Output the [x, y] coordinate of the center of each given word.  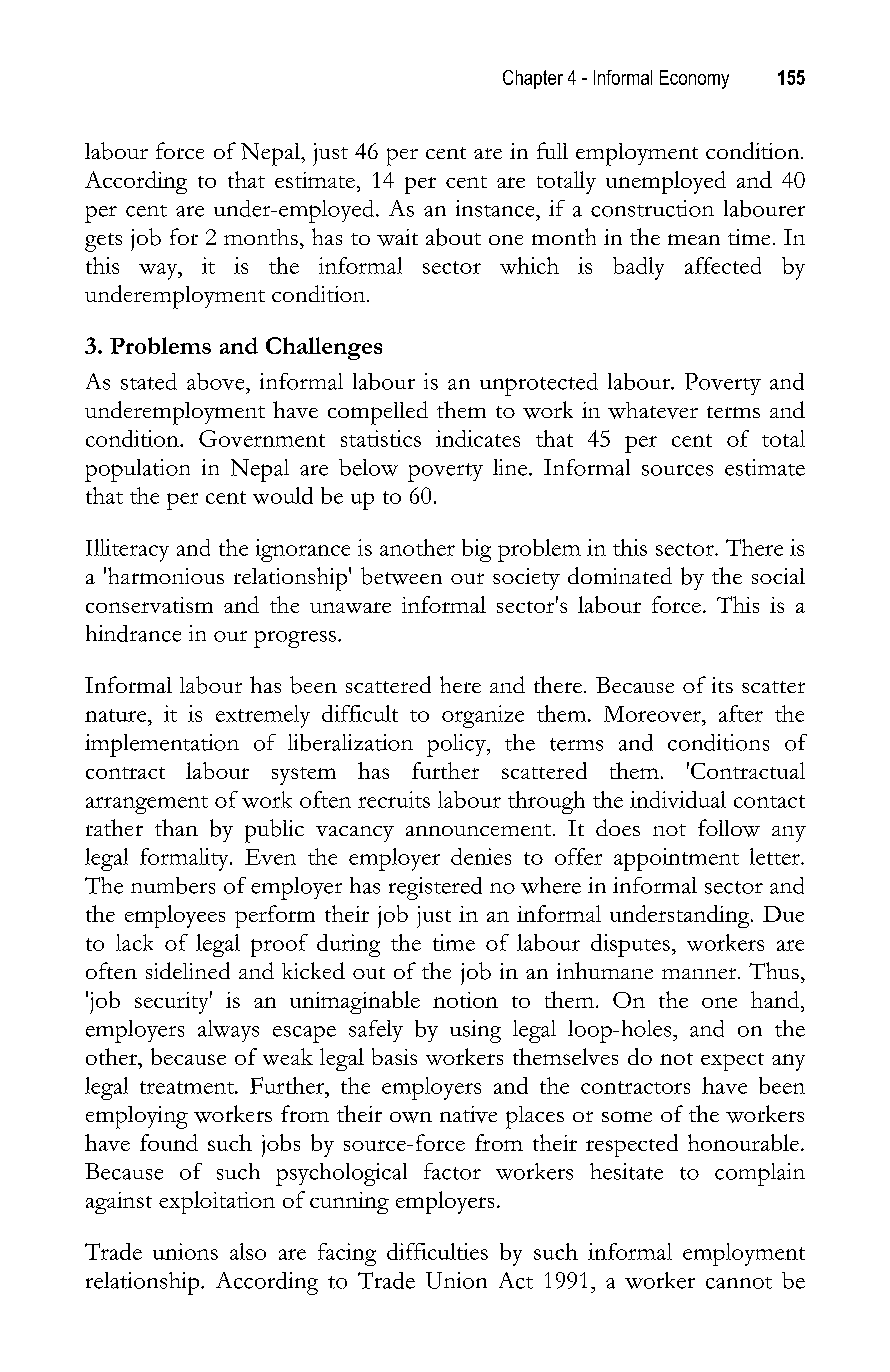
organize [483, 716]
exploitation [217, 1202]
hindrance [133, 633]
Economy [694, 79]
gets [103, 242]
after [741, 713]
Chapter [533, 79]
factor [452, 1171]
